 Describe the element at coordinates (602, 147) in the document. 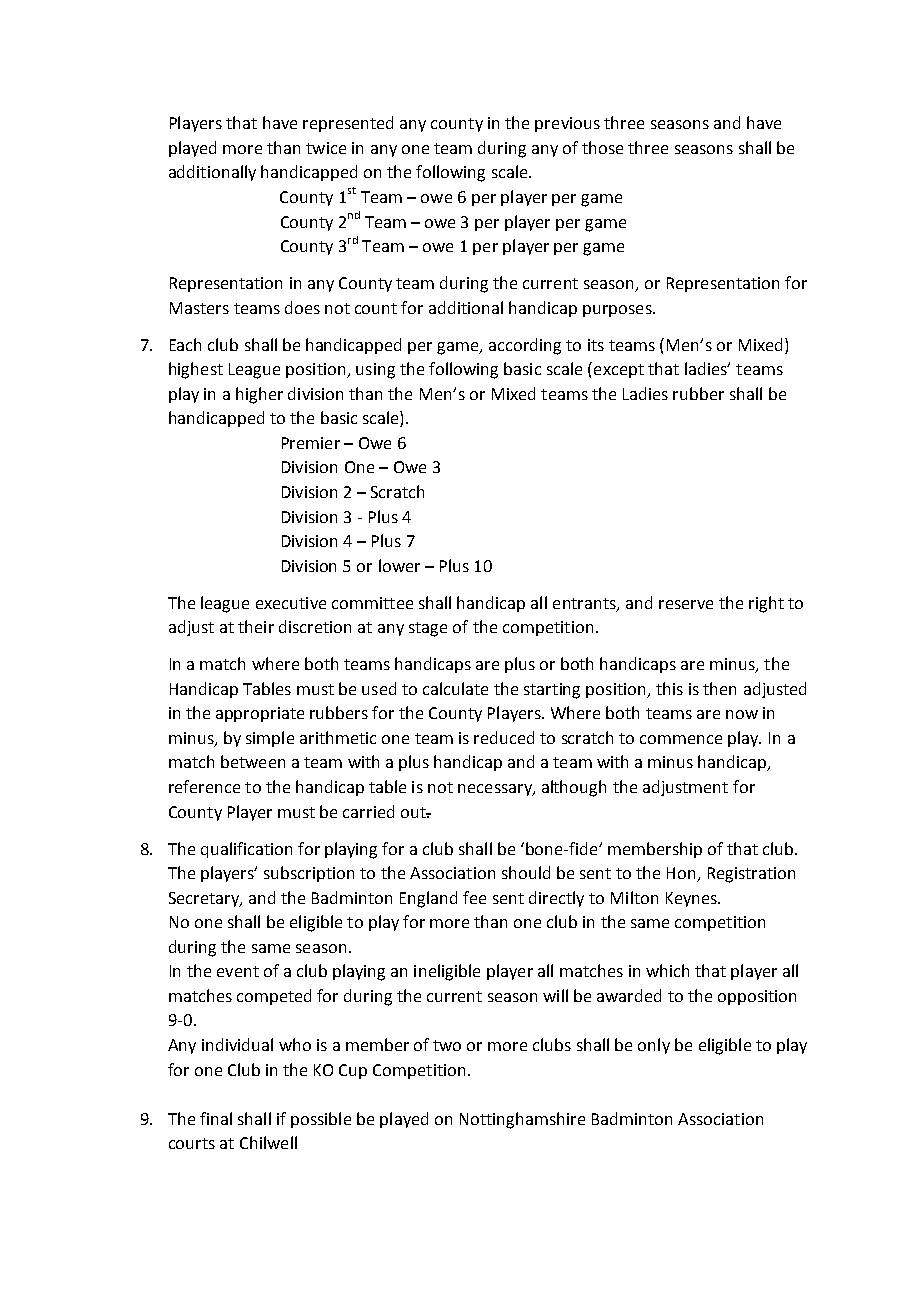

I see `those` at that location.
